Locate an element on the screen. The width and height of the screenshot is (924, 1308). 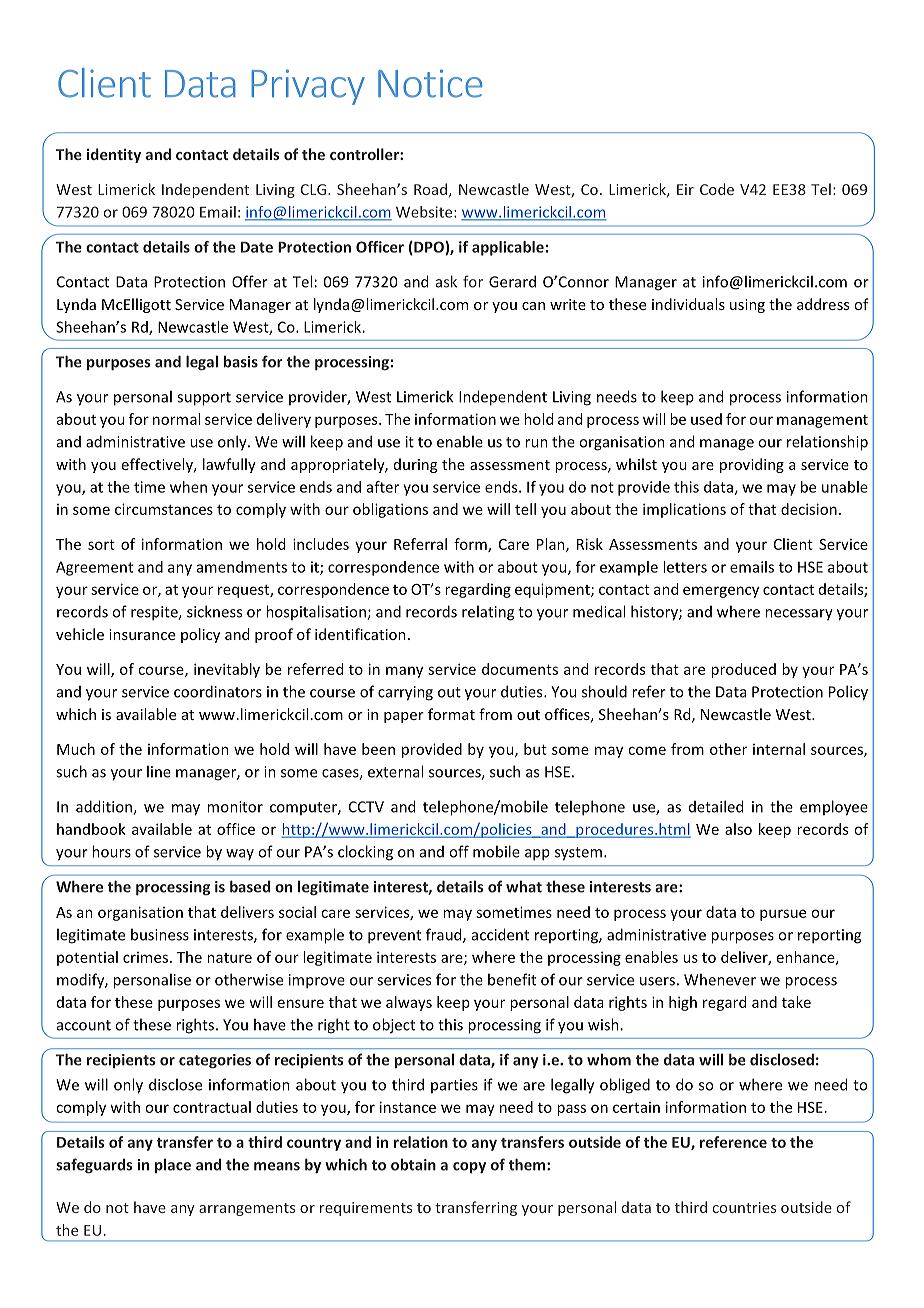
Code is located at coordinates (717, 189).
